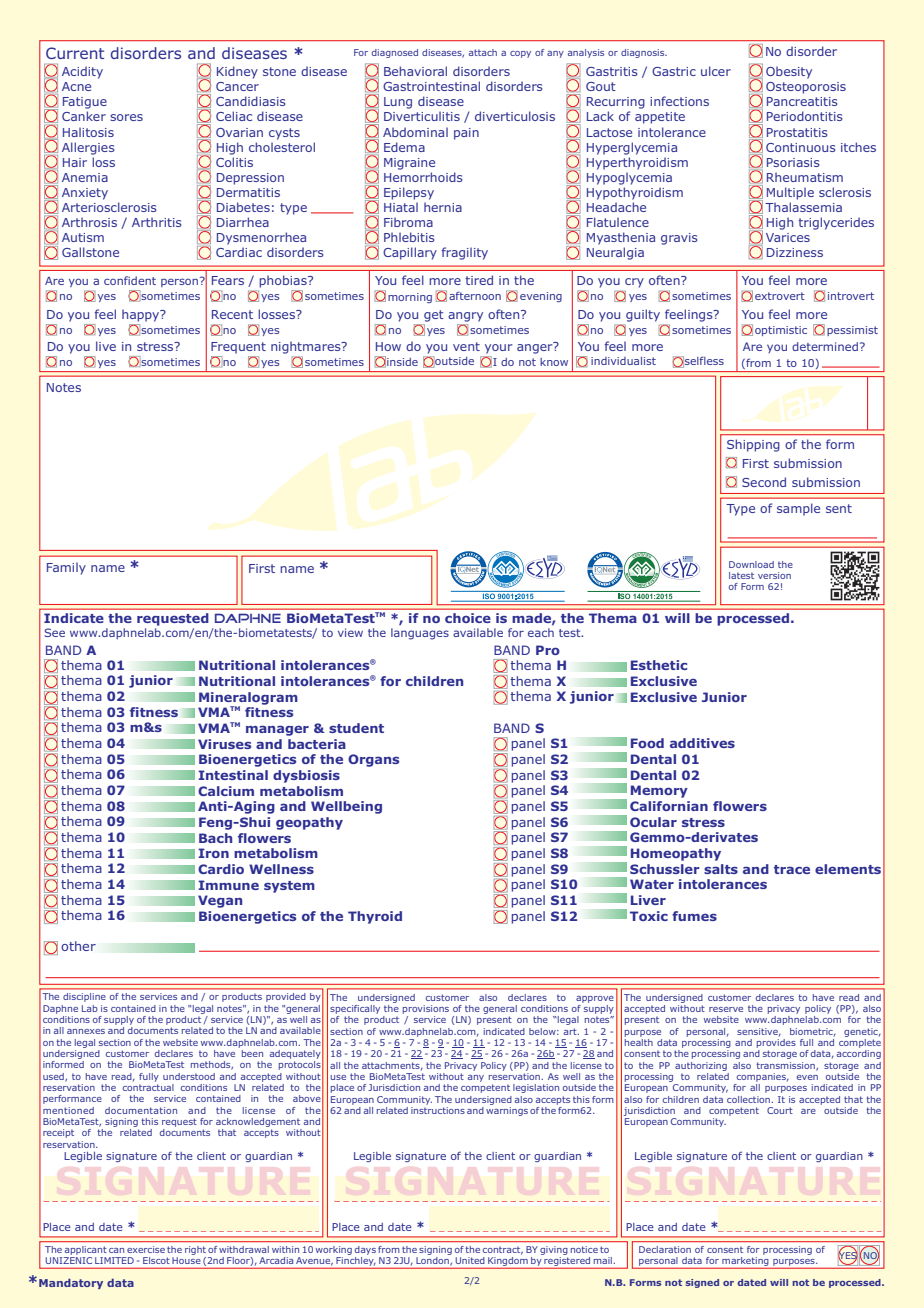 The width and height of the image is (924, 1308). Describe the element at coordinates (66, 568) in the image. I see `Family` at that location.
